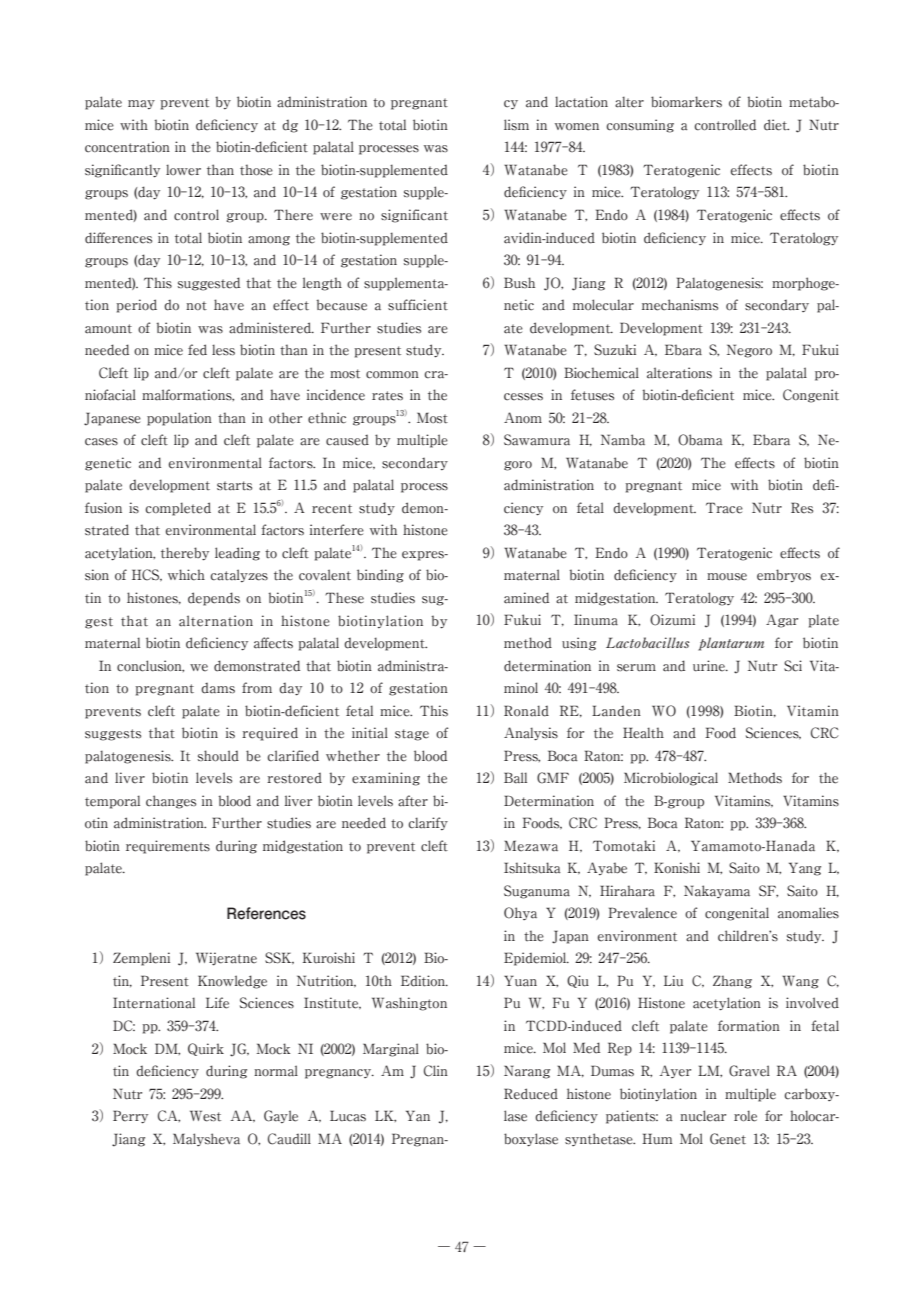 The image size is (924, 1308). Describe the element at coordinates (380, 576) in the screenshot. I see `binding` at that location.
